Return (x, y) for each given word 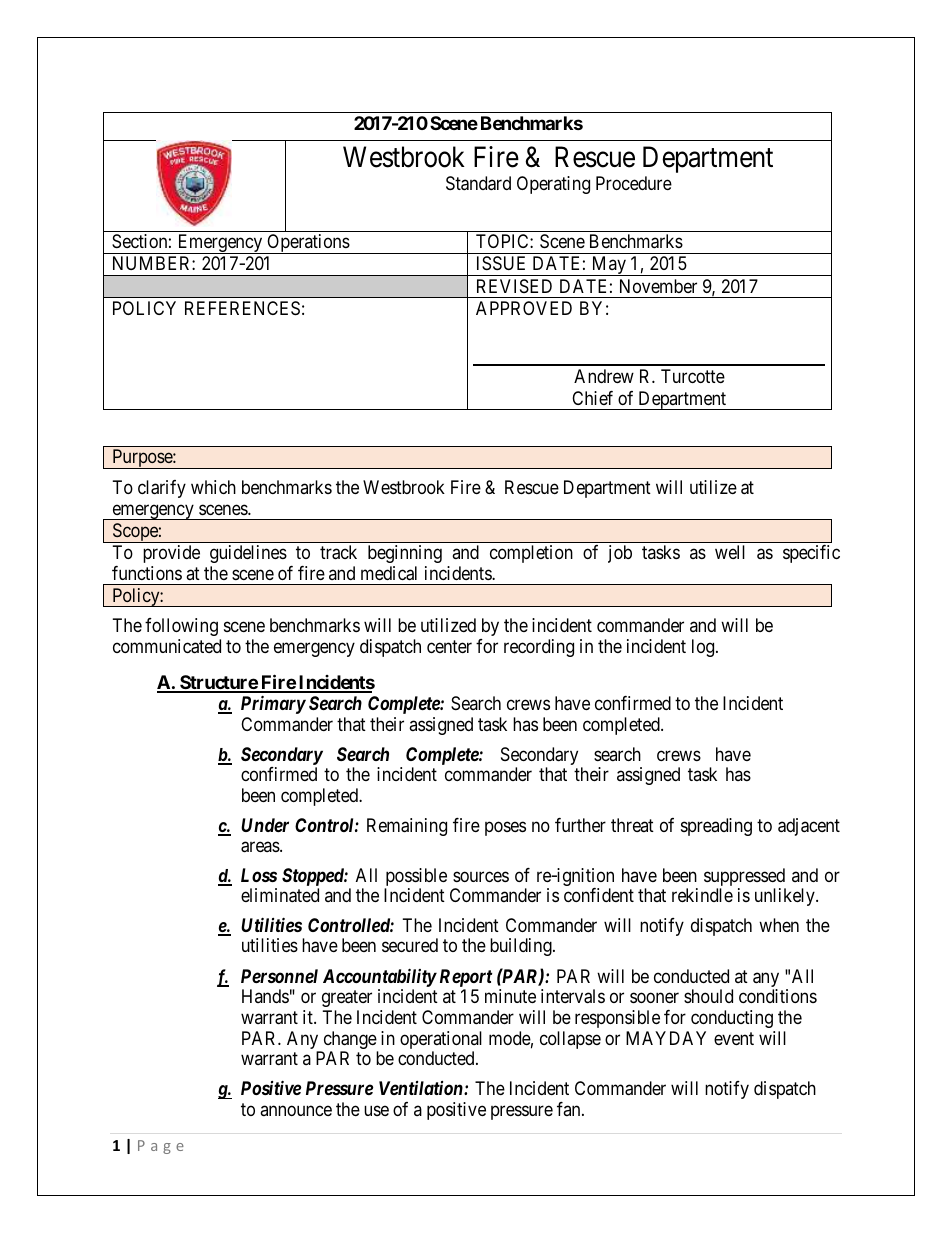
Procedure (634, 183)
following (181, 627)
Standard (478, 183)
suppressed (745, 878)
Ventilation (422, 1088)
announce (296, 1110)
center (449, 646)
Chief (592, 398)
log (704, 648)
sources (481, 876)
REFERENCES (242, 308)
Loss (259, 875)
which (213, 487)
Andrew (604, 376)
